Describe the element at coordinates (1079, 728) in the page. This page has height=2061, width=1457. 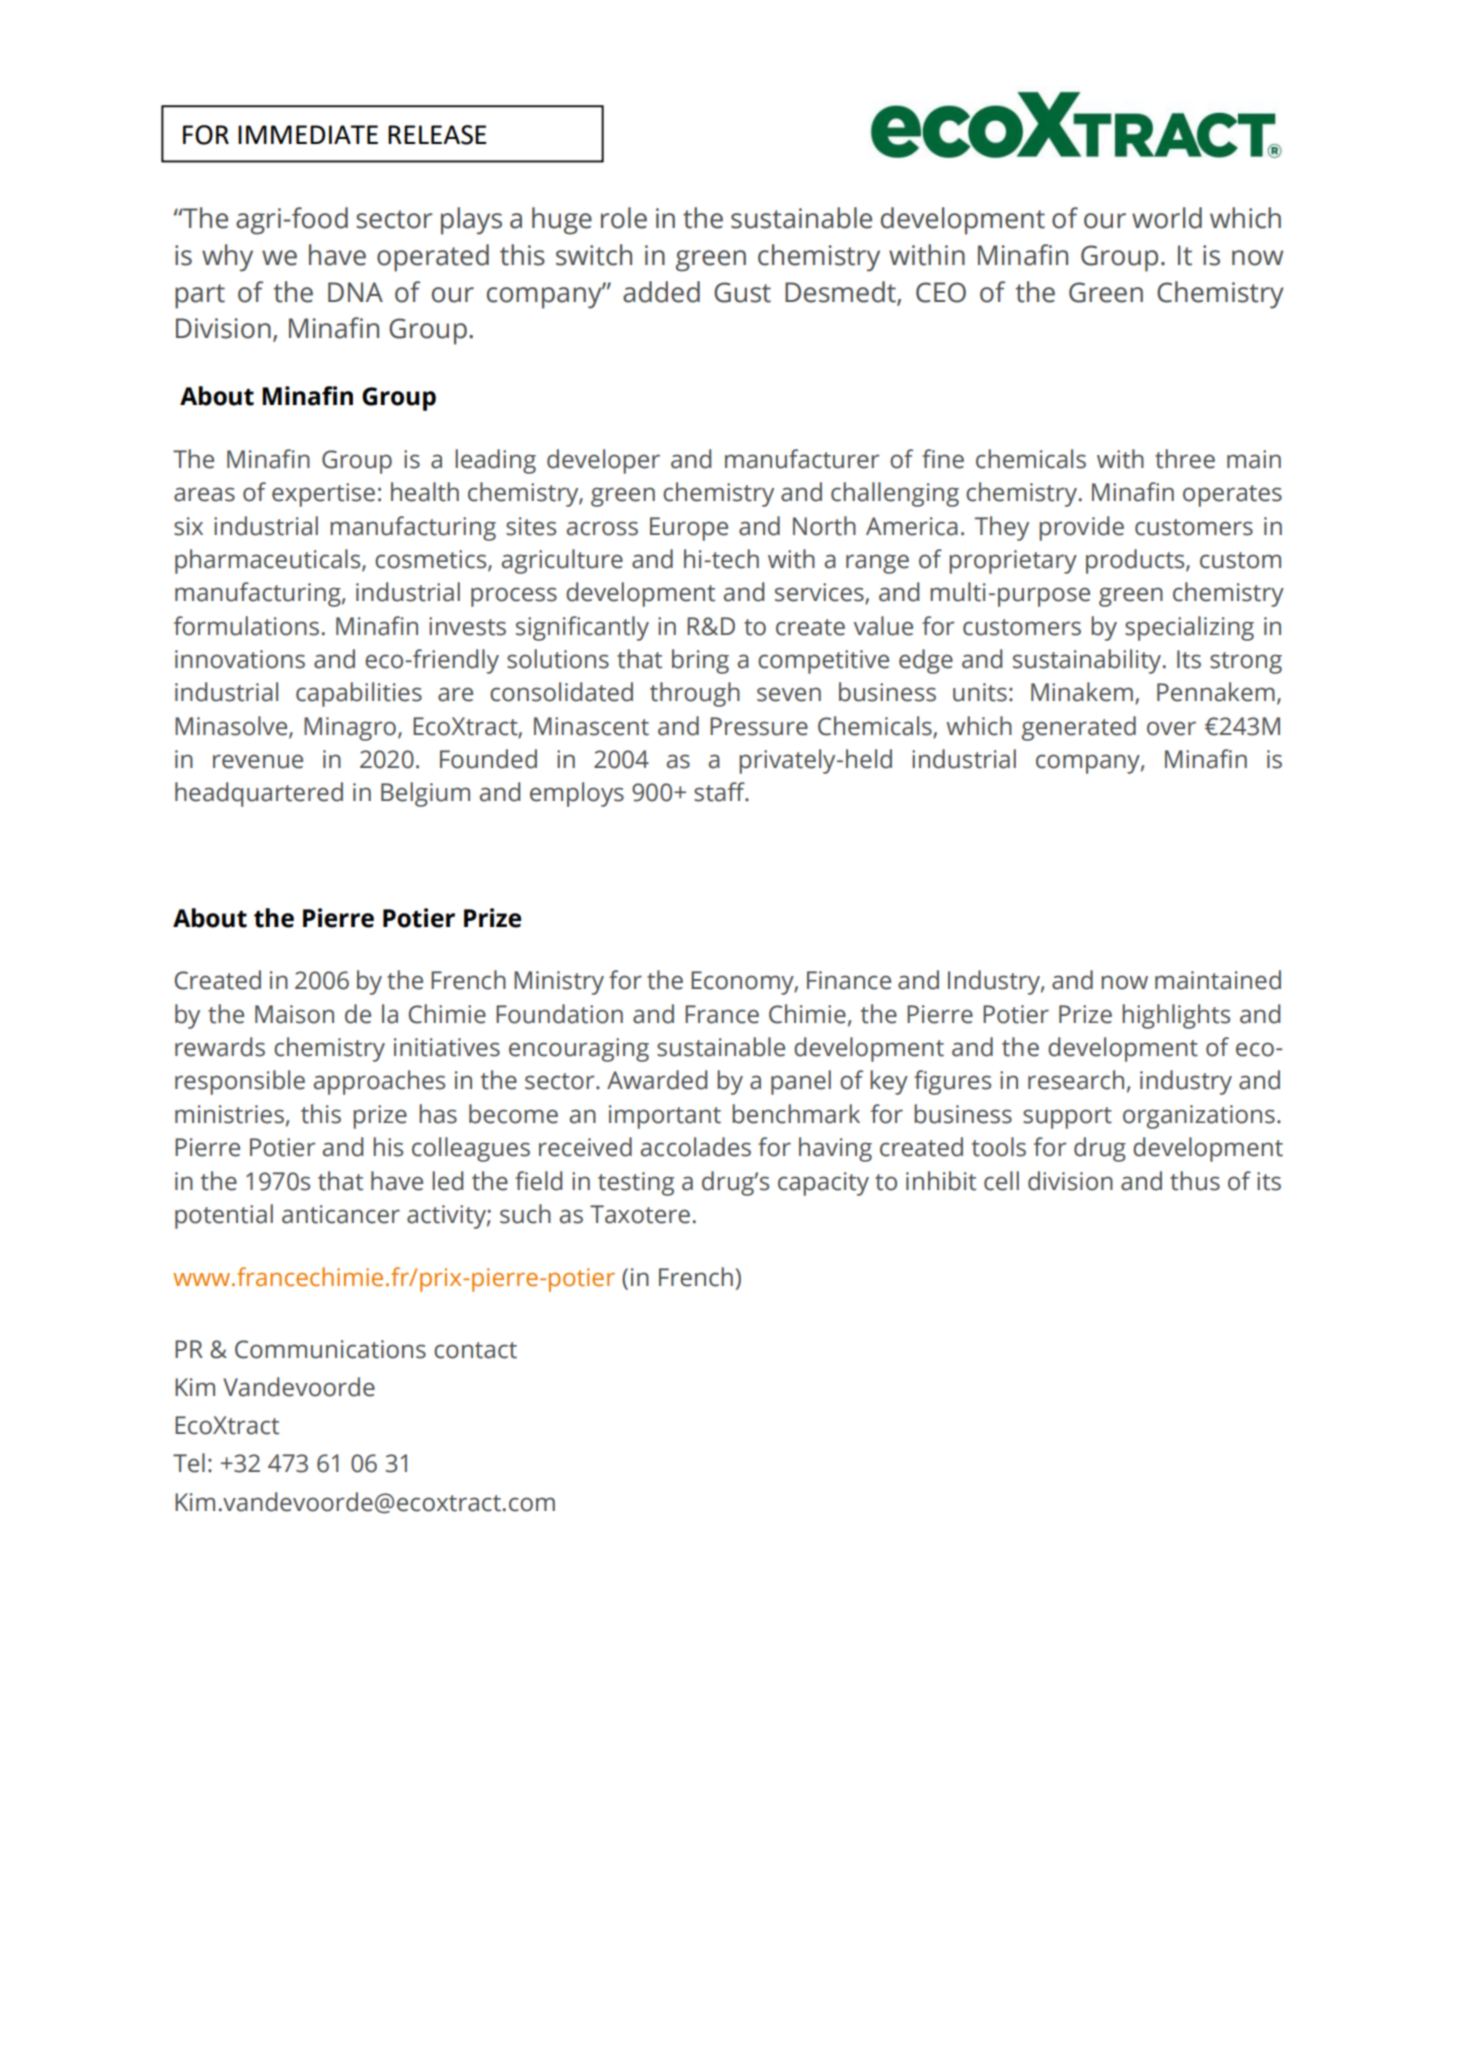
I see `generated` at that location.
